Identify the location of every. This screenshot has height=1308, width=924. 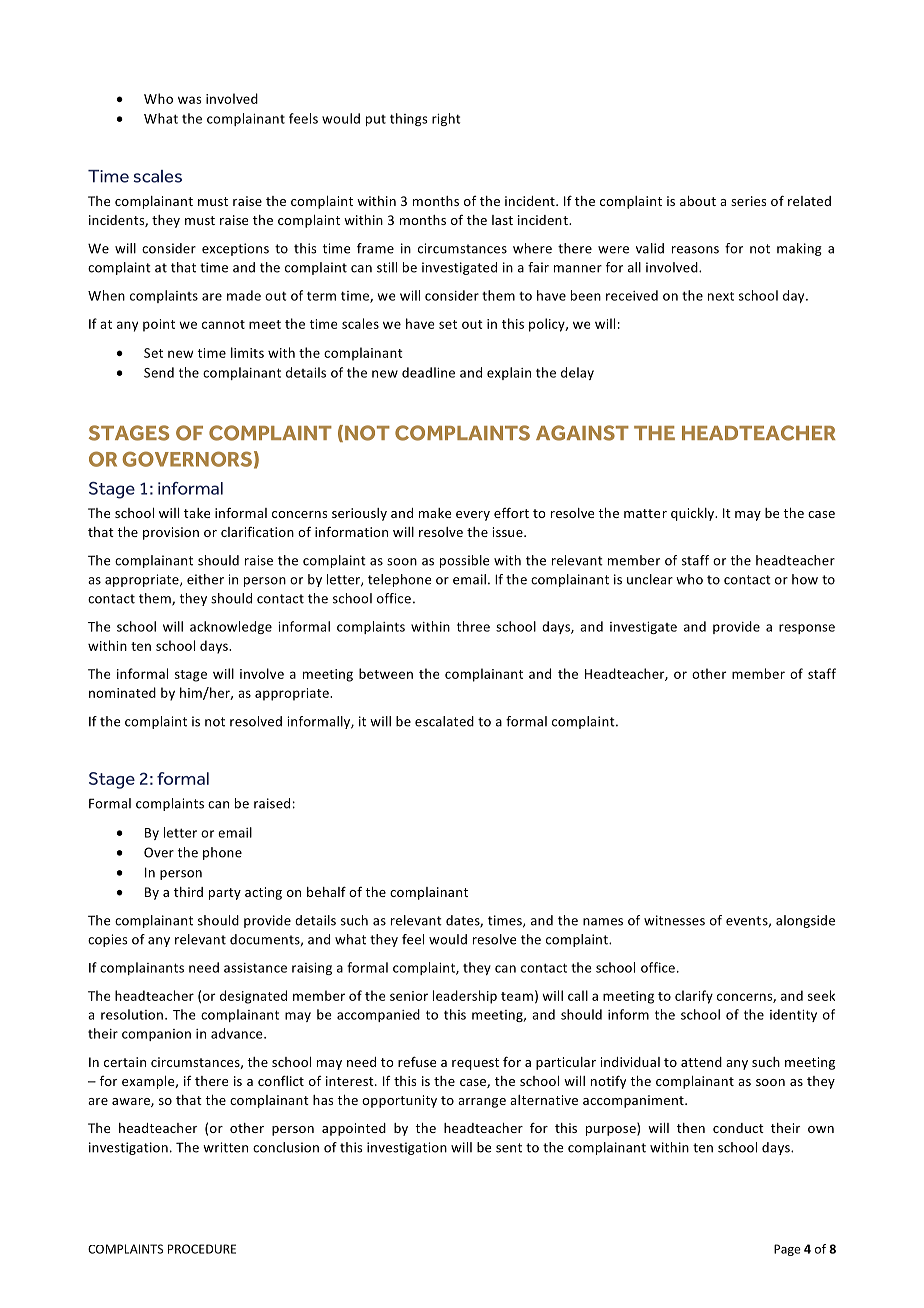
(473, 516).
